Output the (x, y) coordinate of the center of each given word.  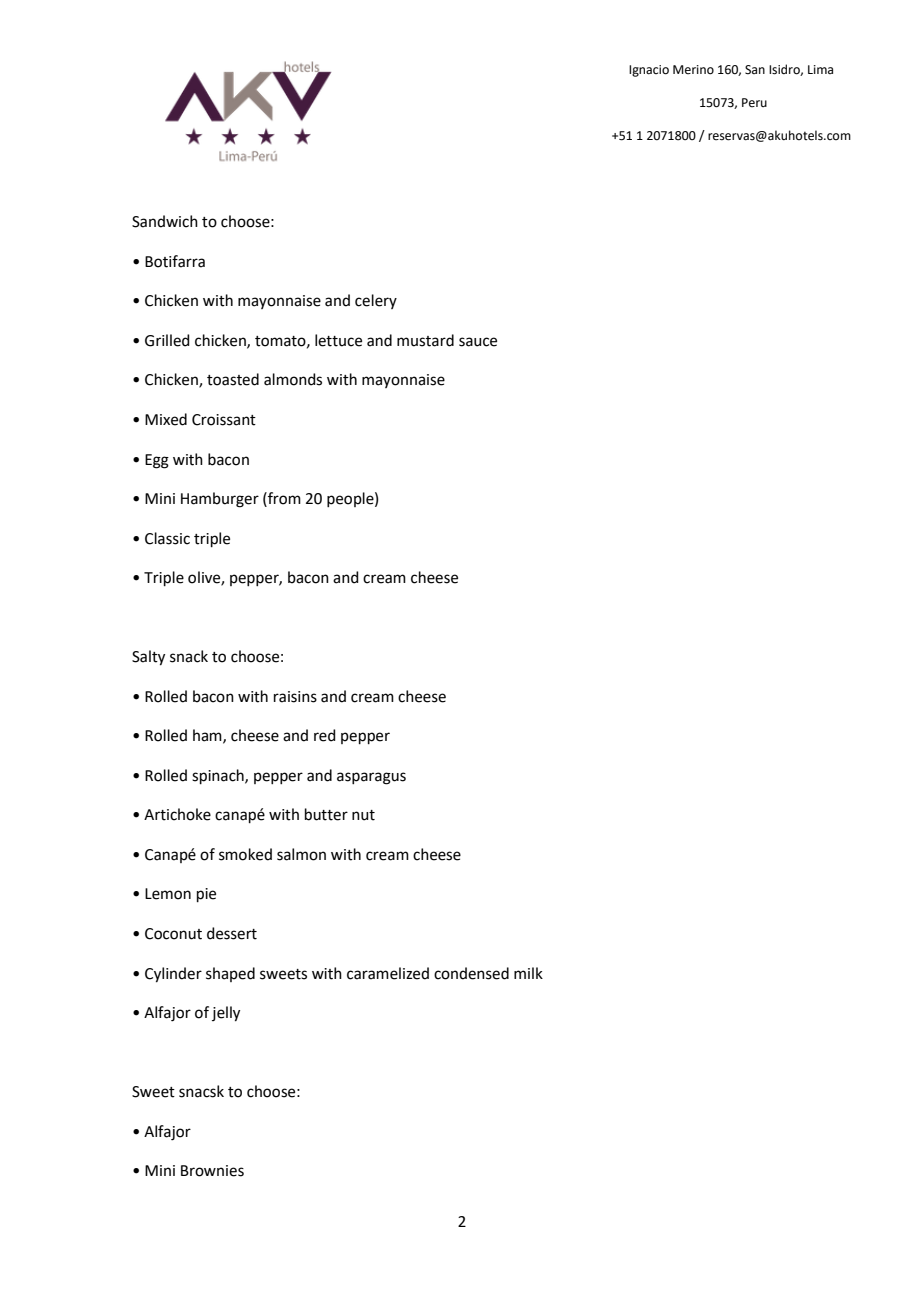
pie (206, 895)
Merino (693, 70)
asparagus (371, 778)
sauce (478, 342)
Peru (754, 103)
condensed (471, 973)
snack (189, 656)
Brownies (212, 1171)
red (325, 735)
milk (528, 973)
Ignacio (649, 71)
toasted (233, 379)
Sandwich (165, 221)
